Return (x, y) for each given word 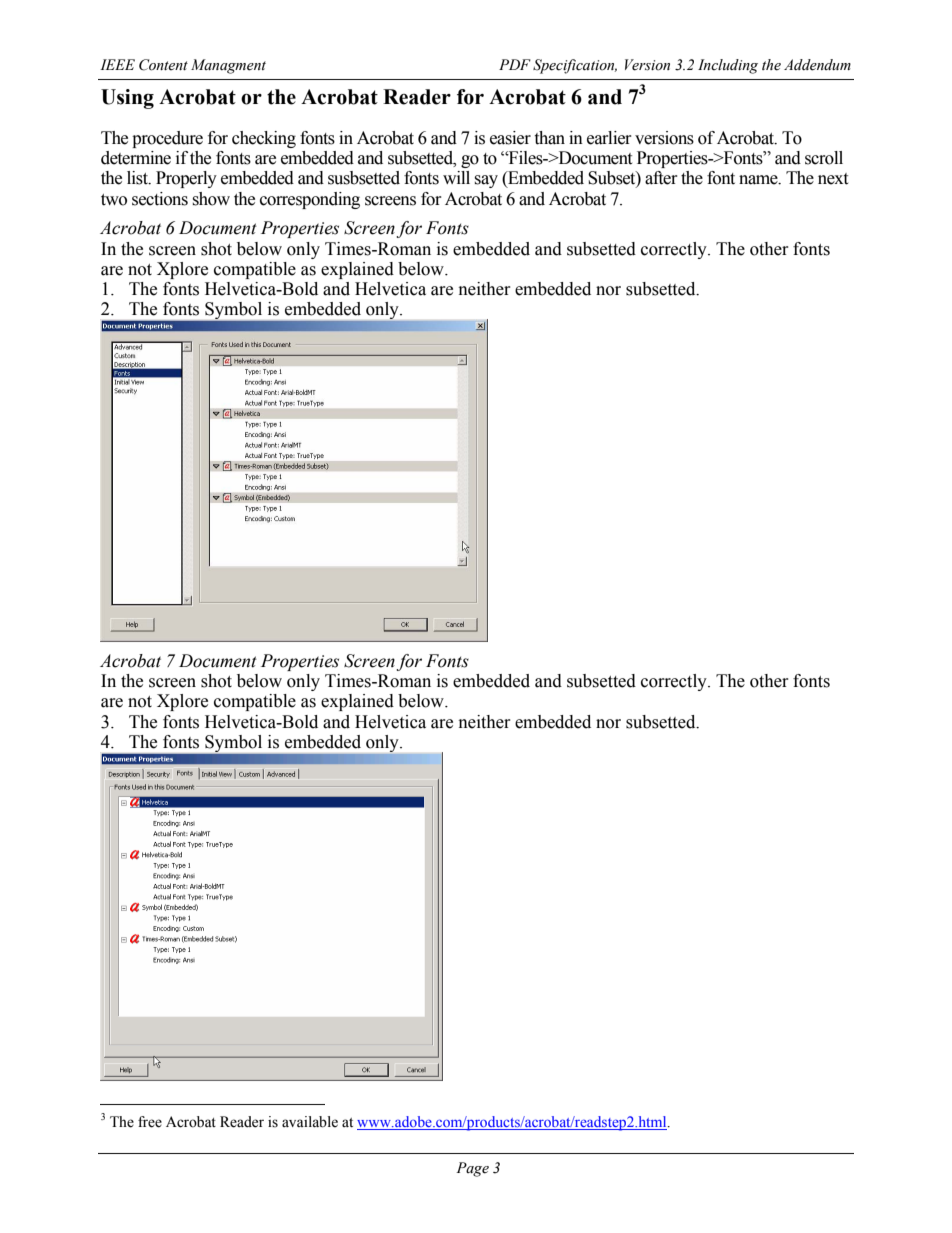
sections (160, 199)
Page (472, 1169)
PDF (515, 64)
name (759, 180)
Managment (228, 66)
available (310, 1122)
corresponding (310, 200)
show (211, 199)
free (150, 1122)
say (486, 181)
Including (728, 66)
